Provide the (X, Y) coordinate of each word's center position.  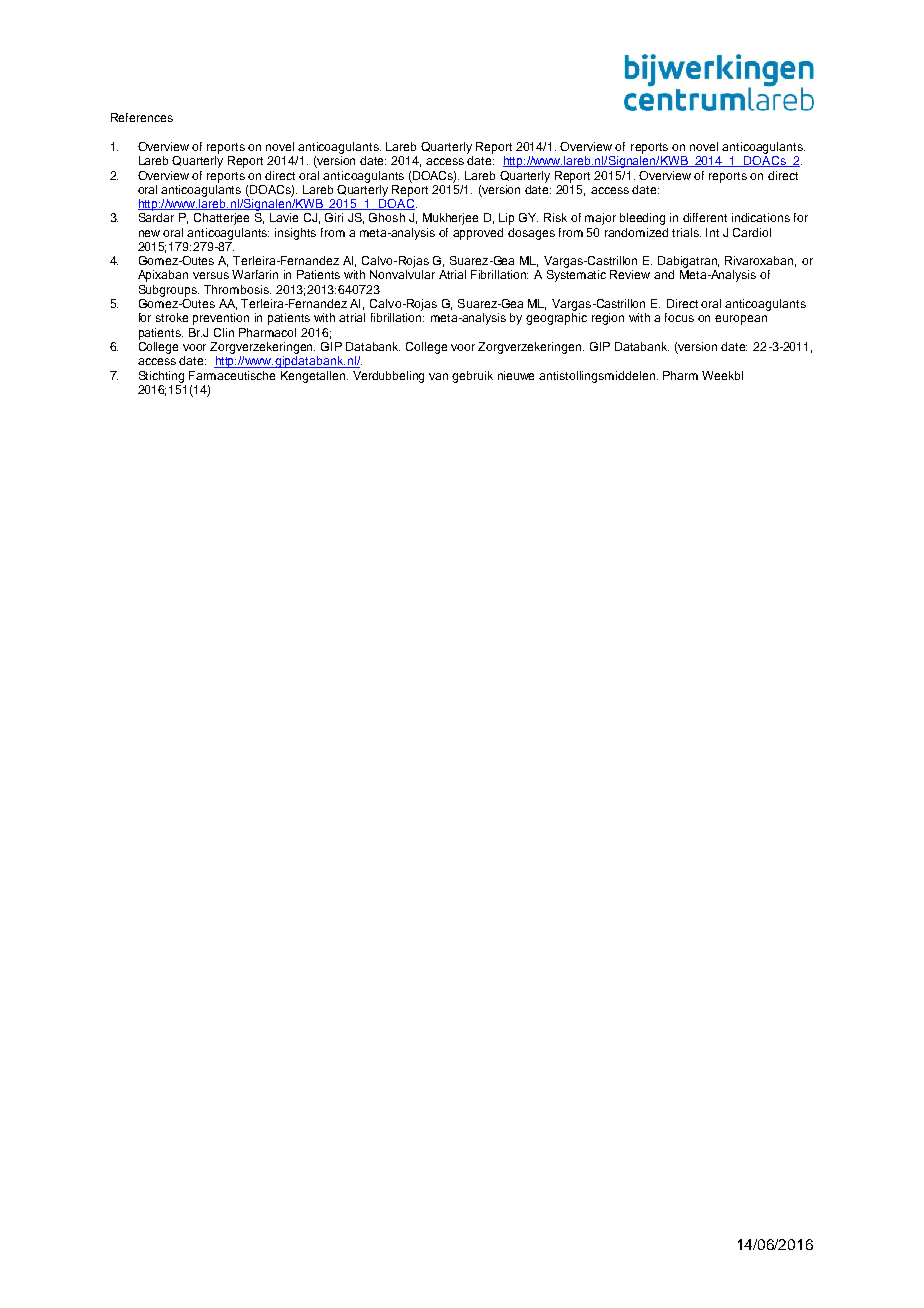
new (149, 233)
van (438, 376)
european (741, 320)
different (705, 217)
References (142, 117)
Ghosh (387, 217)
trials (686, 232)
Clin (224, 332)
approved (478, 234)
